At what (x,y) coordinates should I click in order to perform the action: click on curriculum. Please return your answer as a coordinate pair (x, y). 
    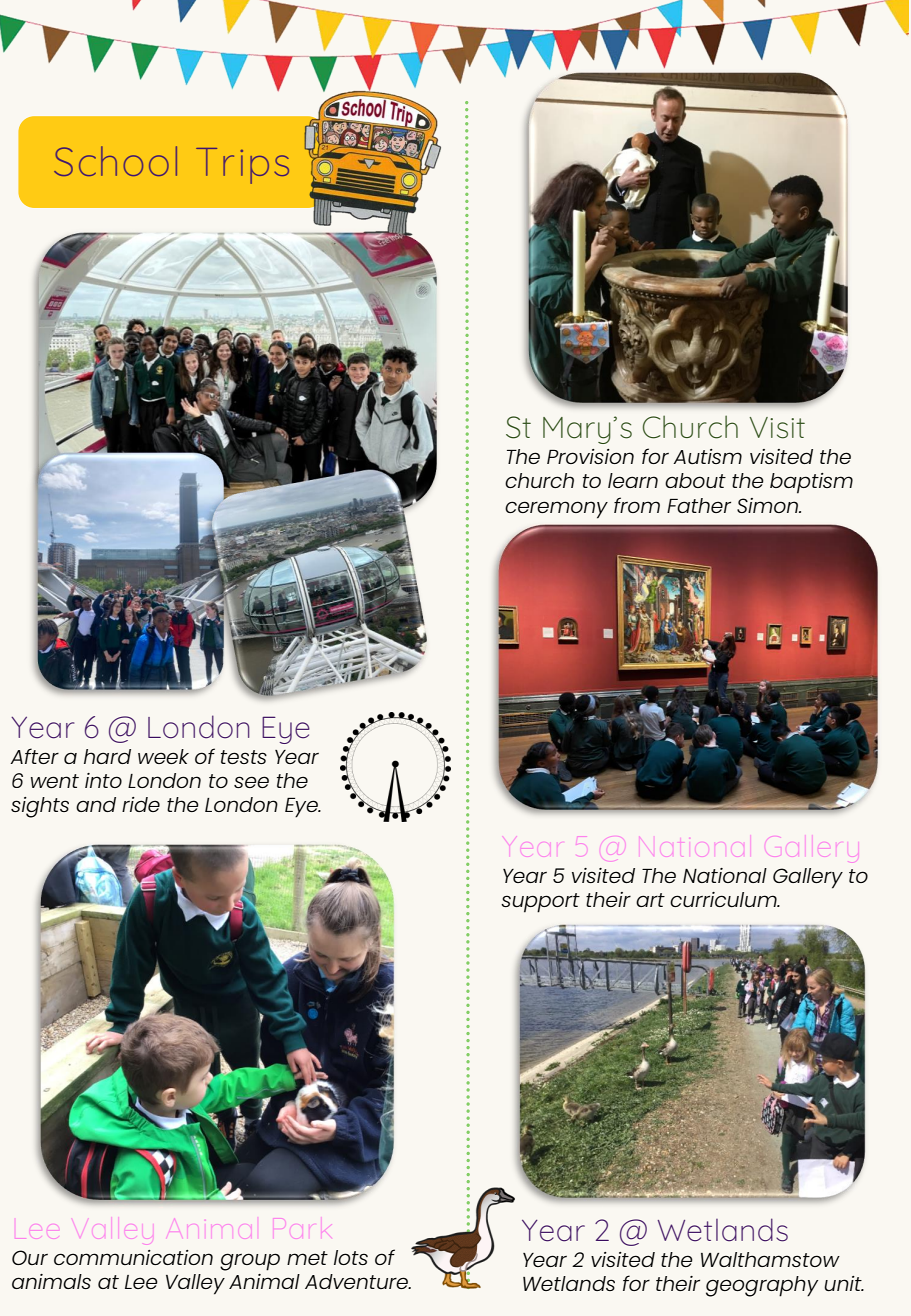
    Looking at the image, I should click on (724, 899).
